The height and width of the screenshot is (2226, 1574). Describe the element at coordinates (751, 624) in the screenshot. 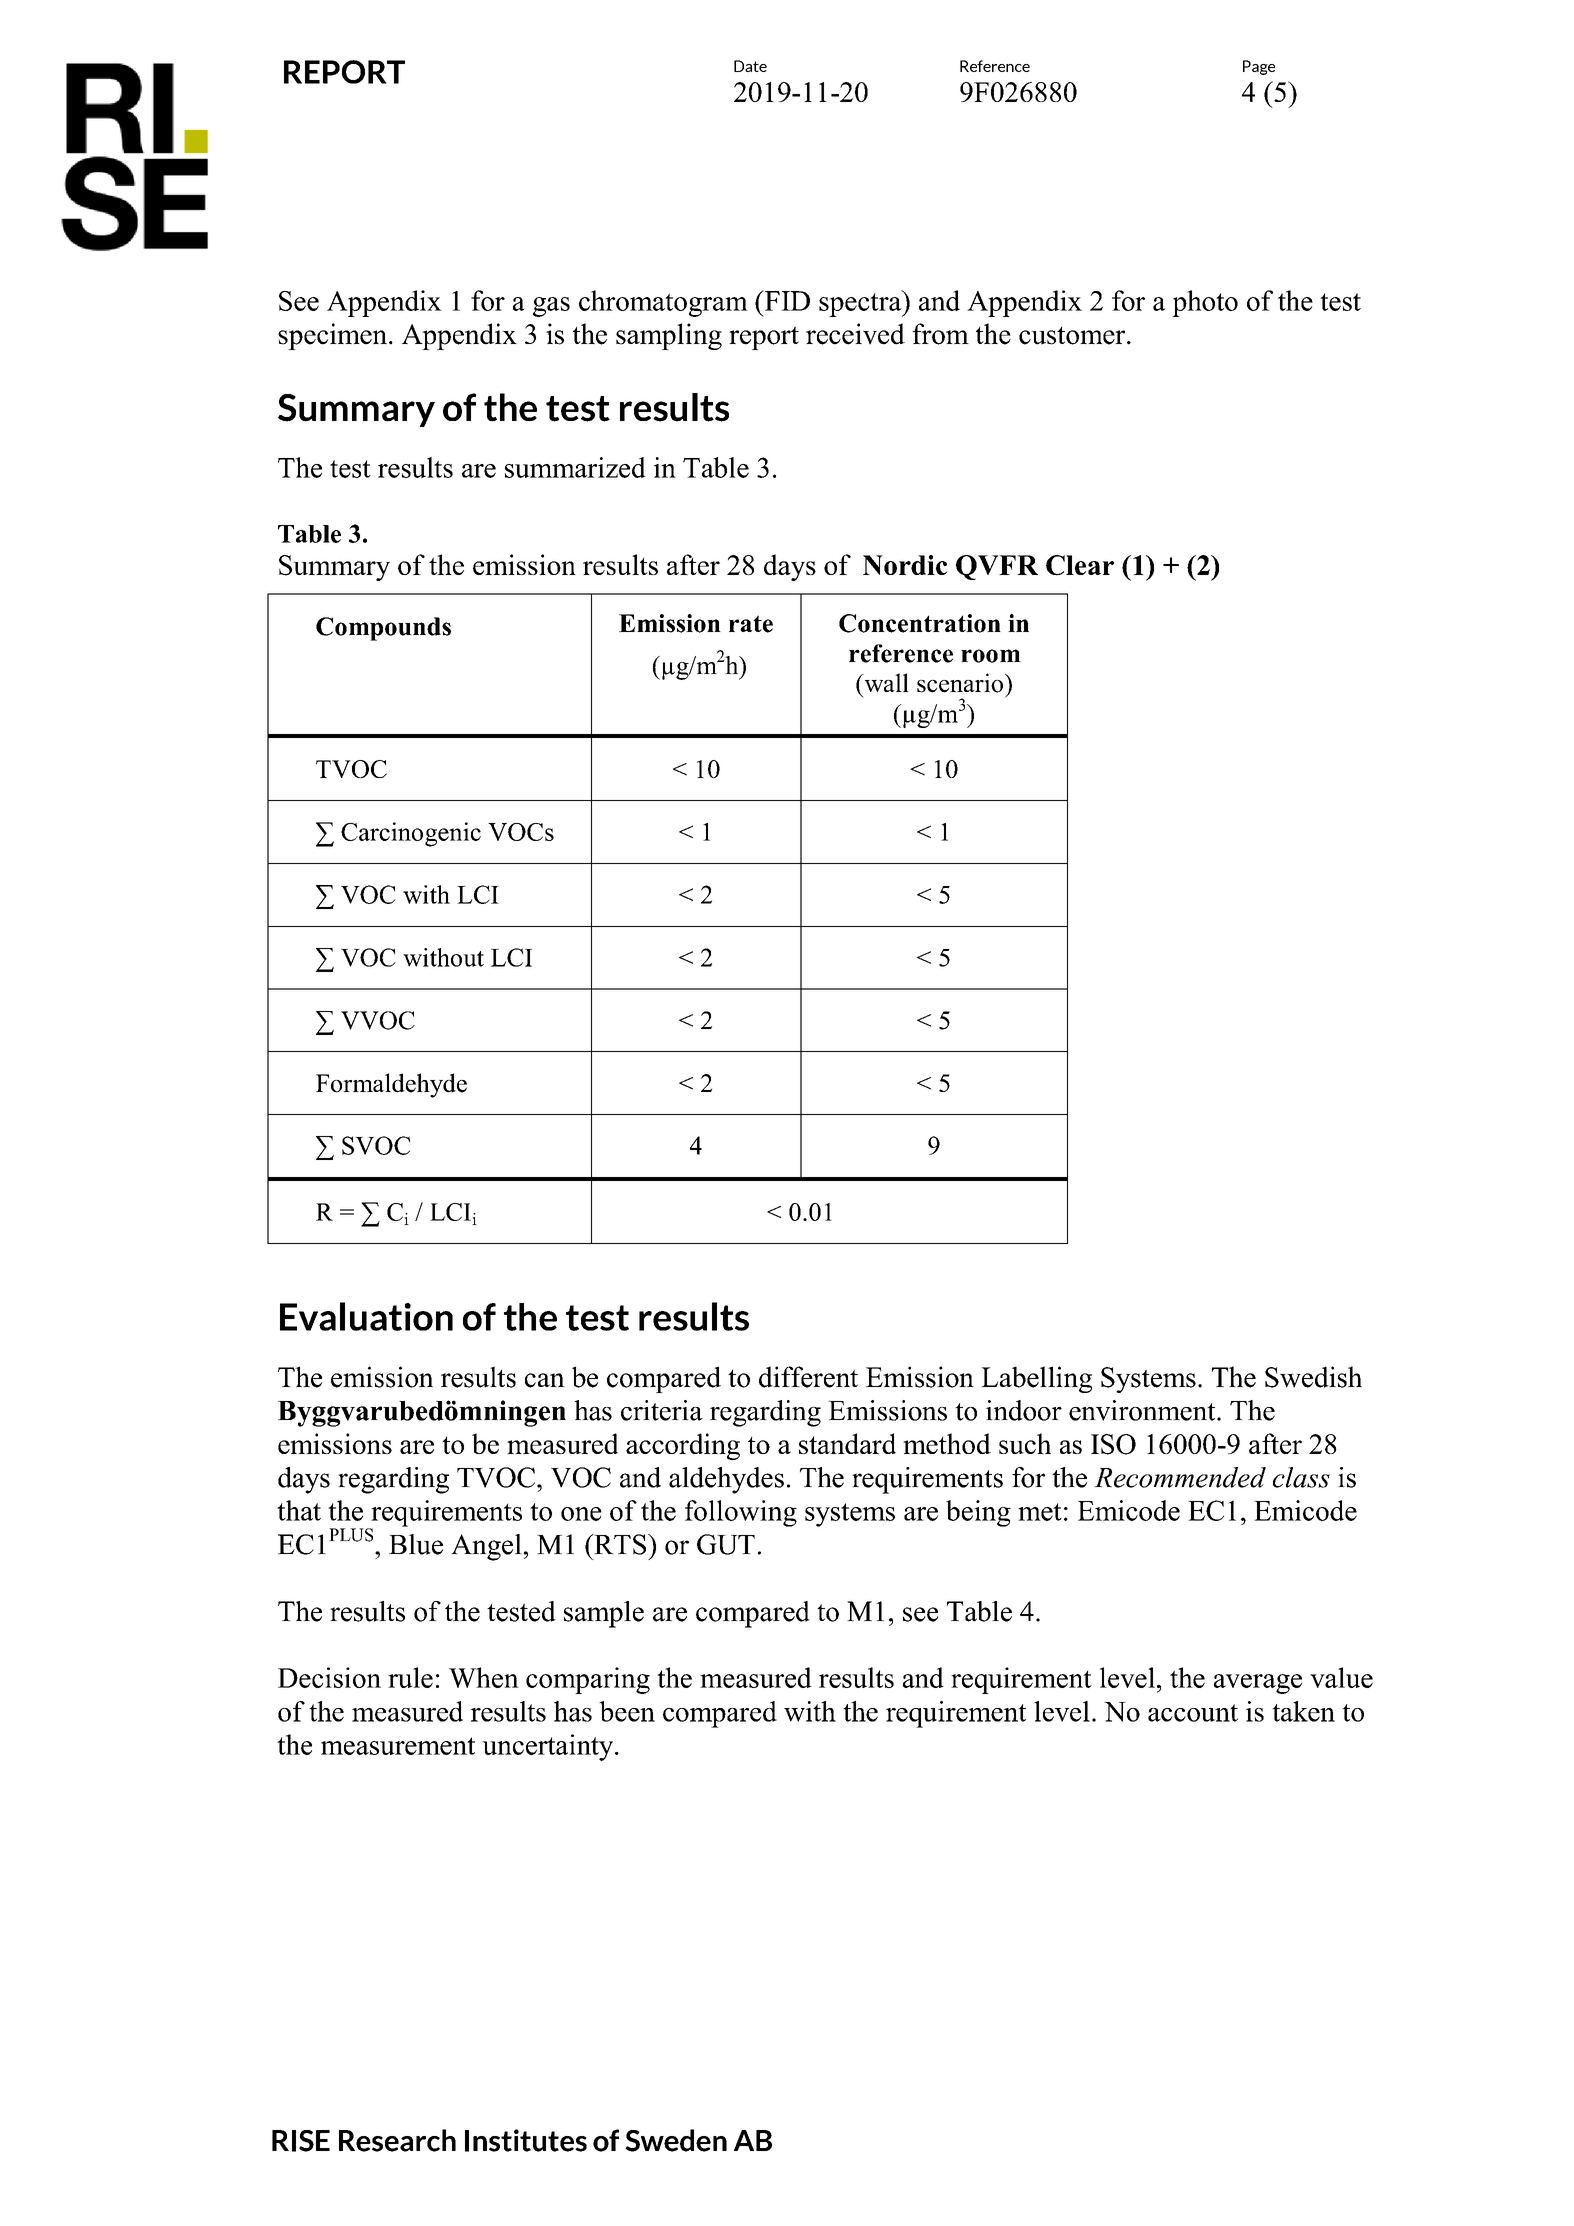

I see `rate` at that location.
